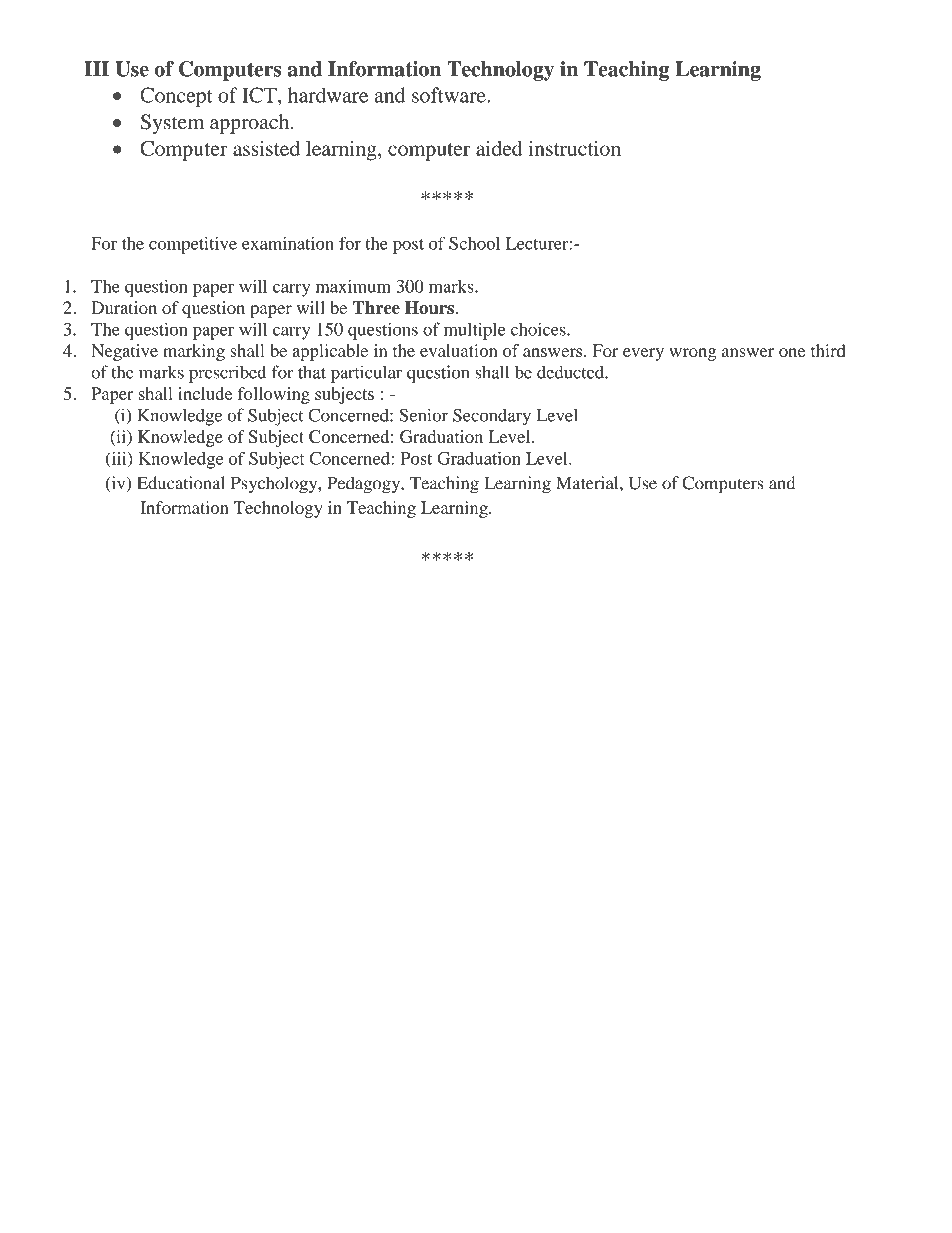 Image resolution: width=952 pixels, height=1233 pixels. What do you see at coordinates (492, 417) in the document?
I see `Secondary` at bounding box center [492, 417].
